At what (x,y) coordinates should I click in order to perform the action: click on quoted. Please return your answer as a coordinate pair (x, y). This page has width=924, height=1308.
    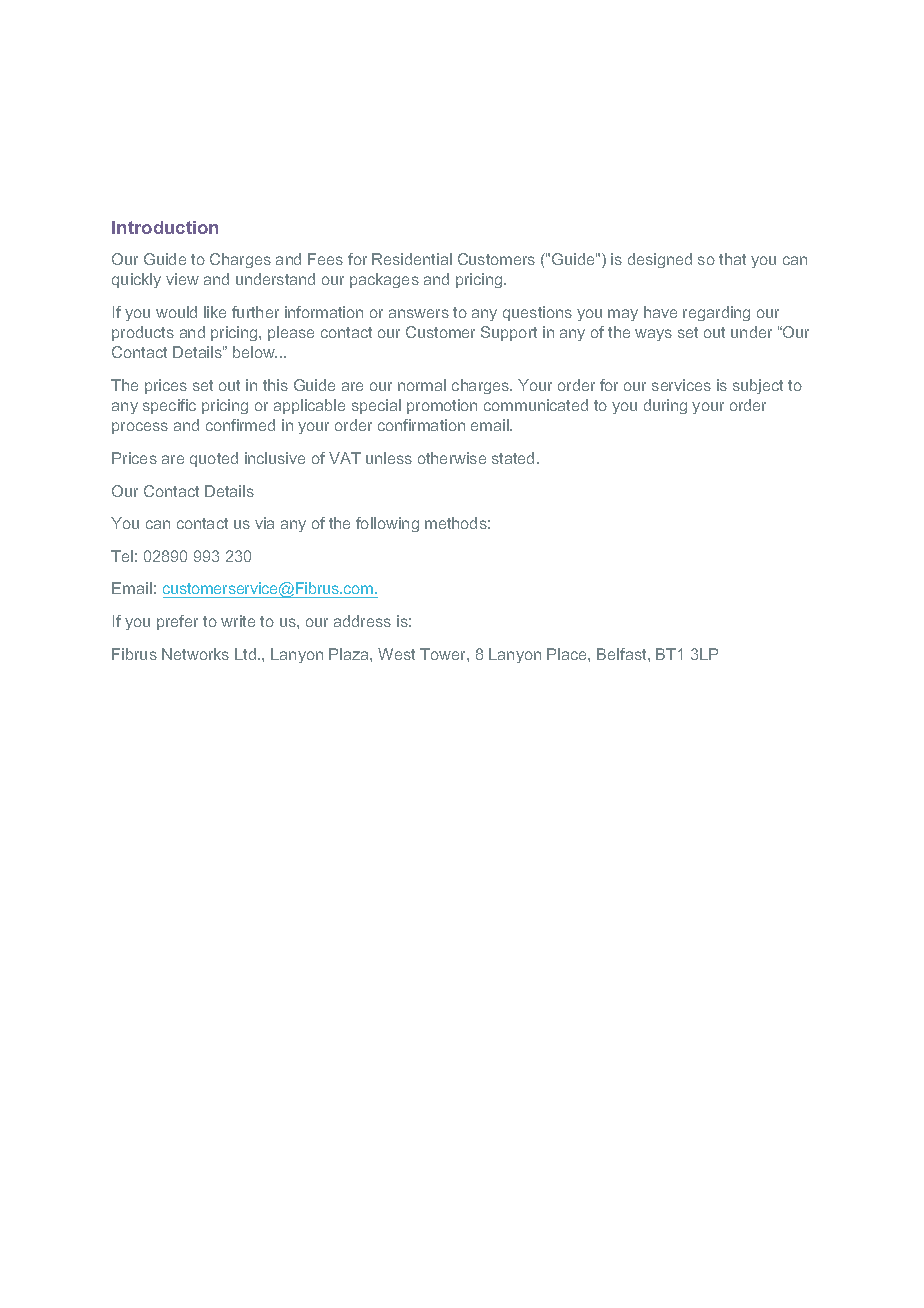
    Looking at the image, I should click on (214, 459).
